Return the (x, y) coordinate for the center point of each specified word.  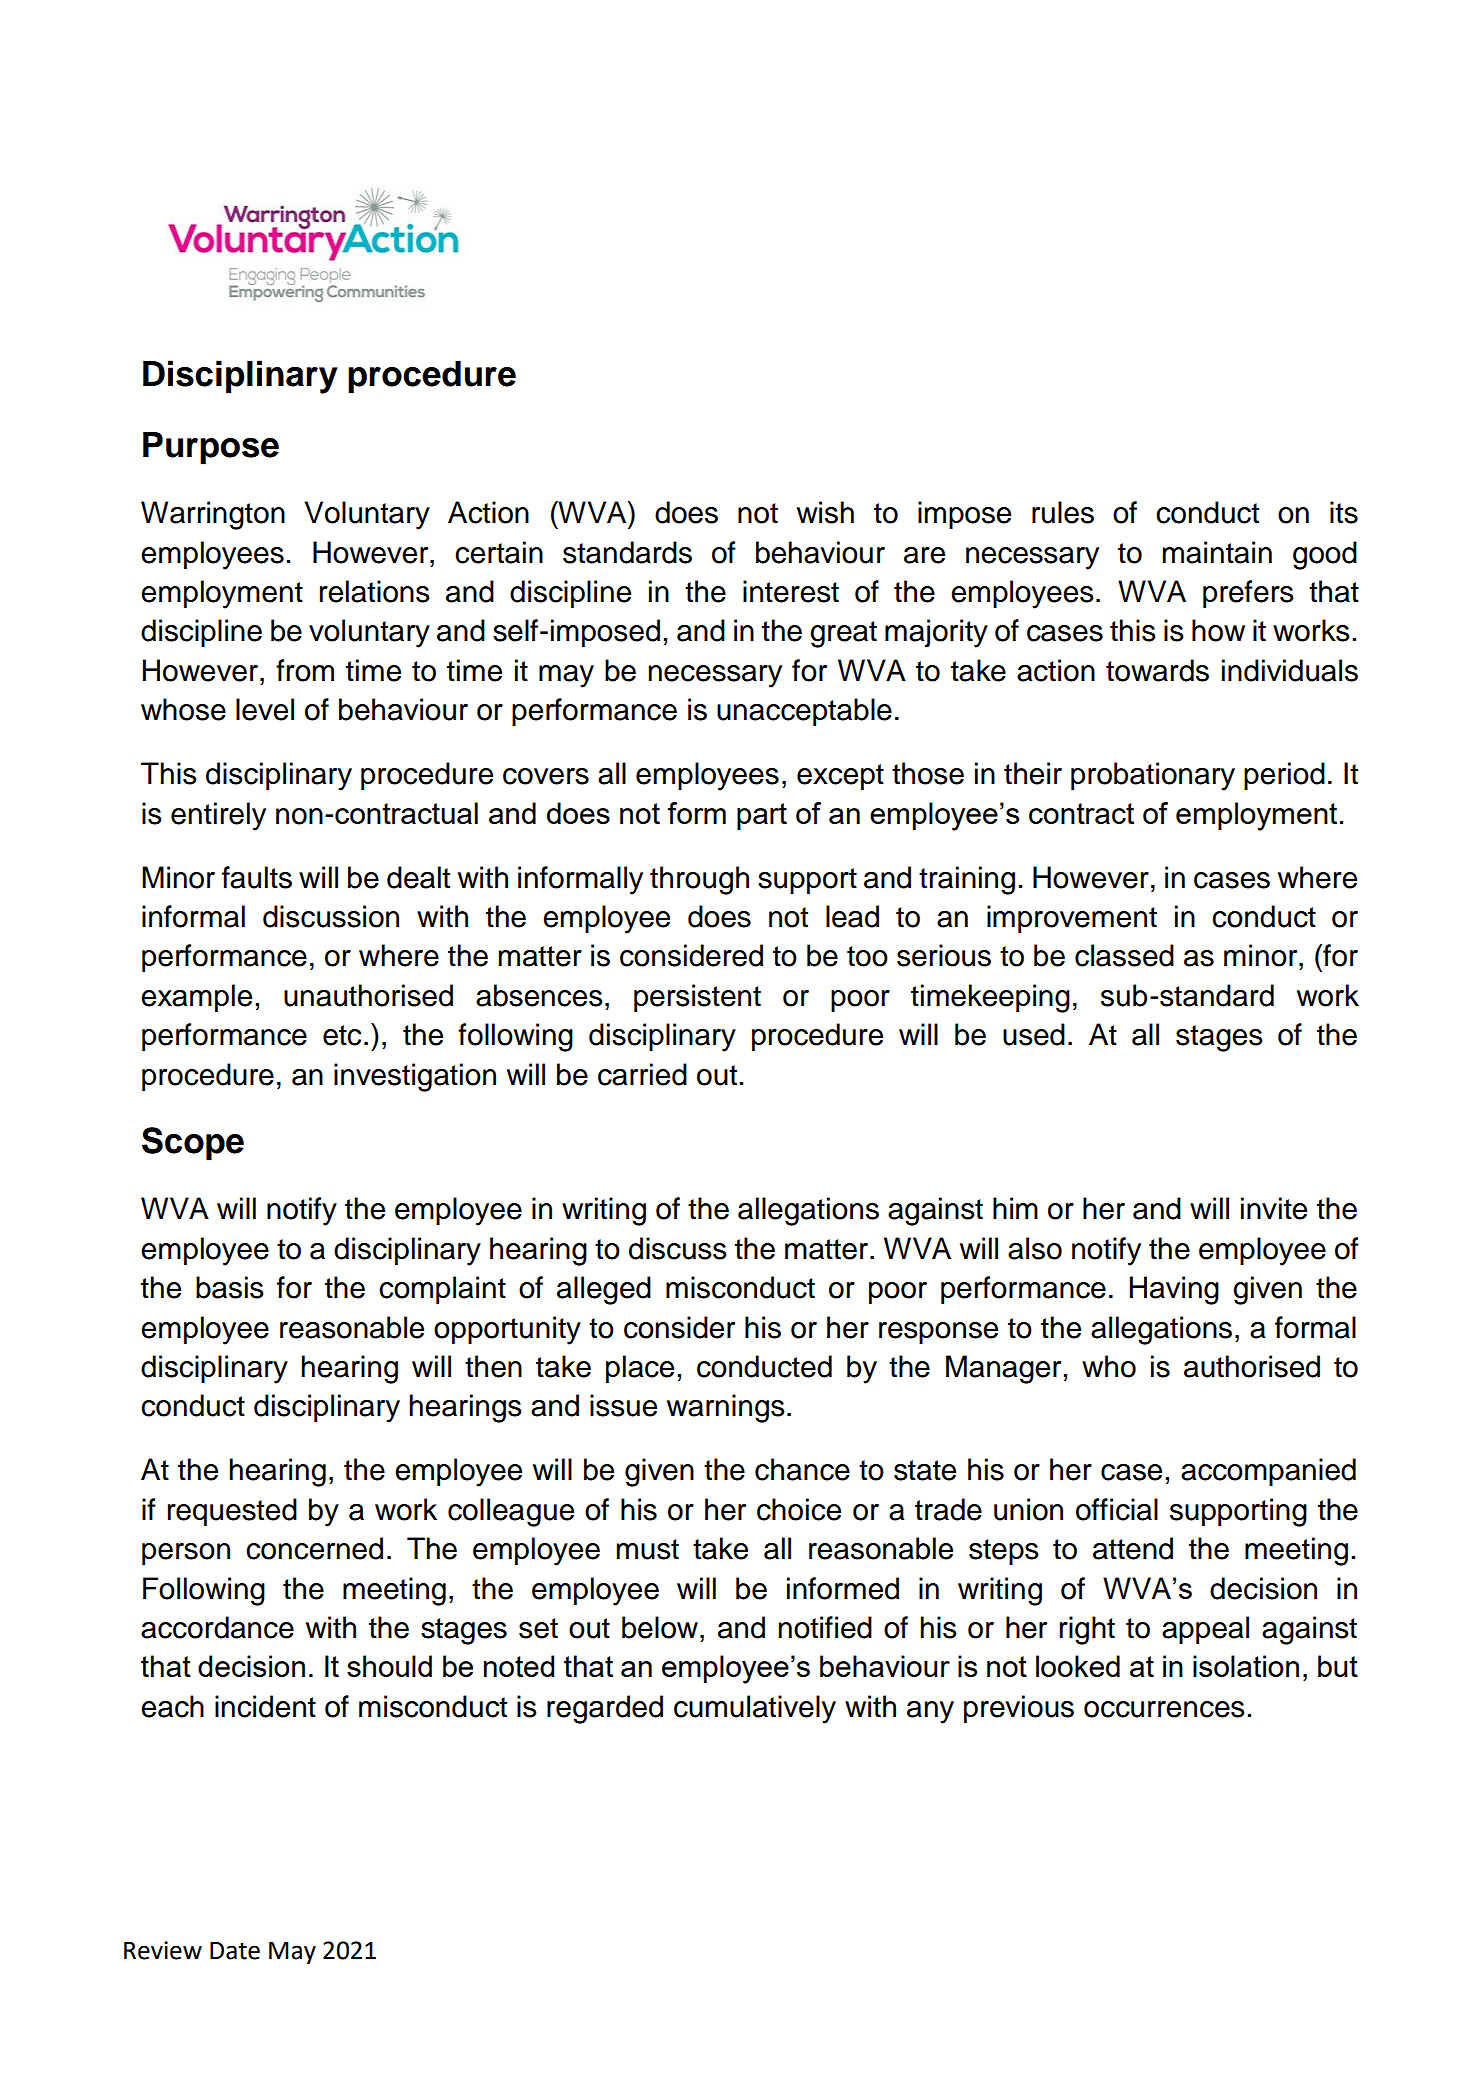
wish (825, 512)
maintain (1217, 552)
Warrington (213, 515)
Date (235, 1951)
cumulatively (755, 1709)
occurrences (1164, 1709)
